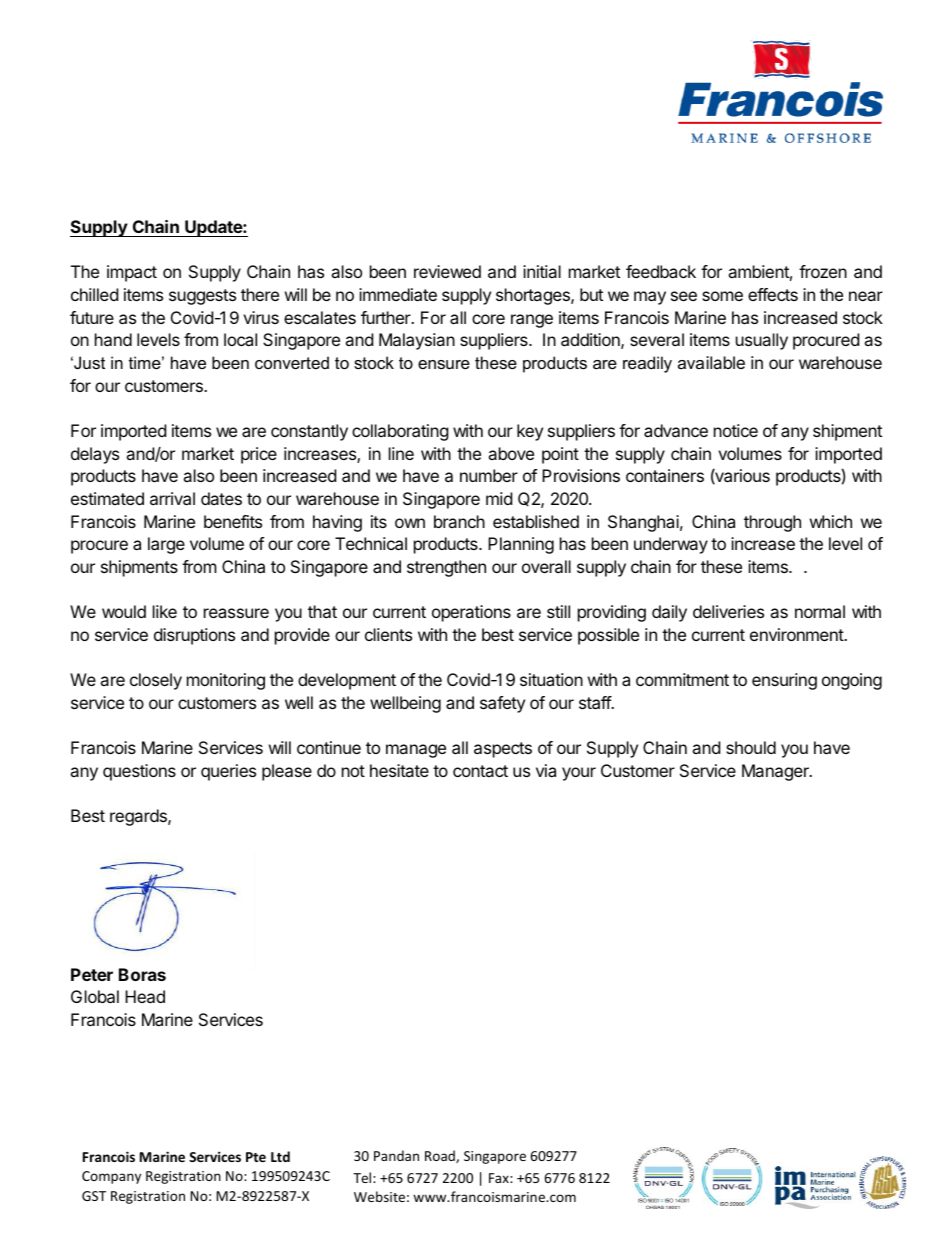 The image size is (952, 1233). What do you see at coordinates (728, 611) in the image?
I see `deliveries` at bounding box center [728, 611].
